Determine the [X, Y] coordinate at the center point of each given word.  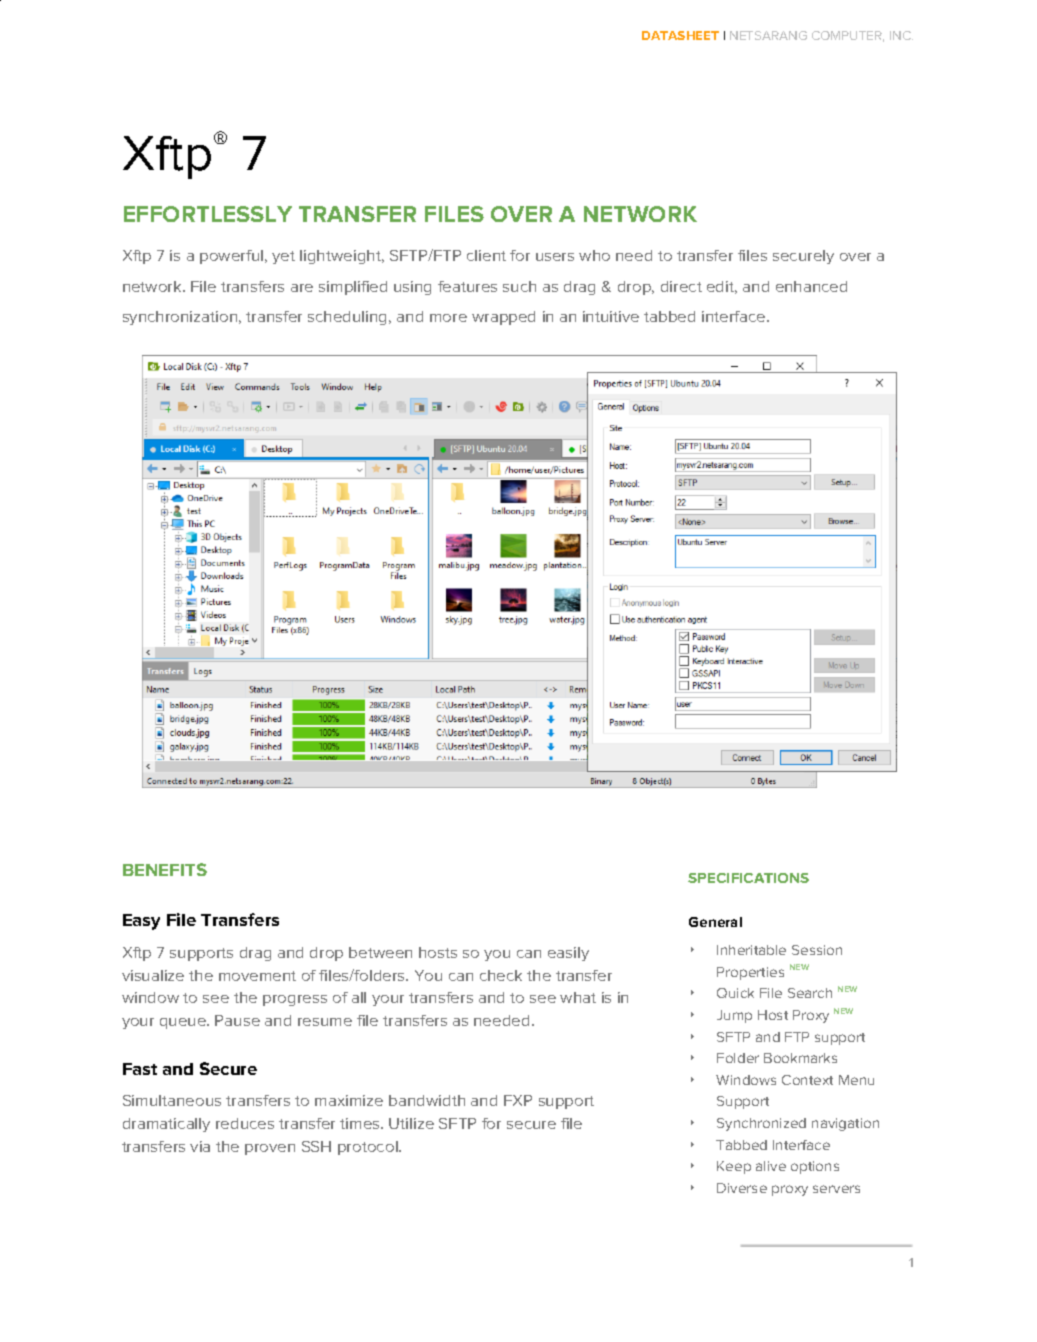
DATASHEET [680, 35]
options [815, 1167]
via [200, 1146]
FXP [518, 1100]
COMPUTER [848, 36]
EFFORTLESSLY [208, 214]
